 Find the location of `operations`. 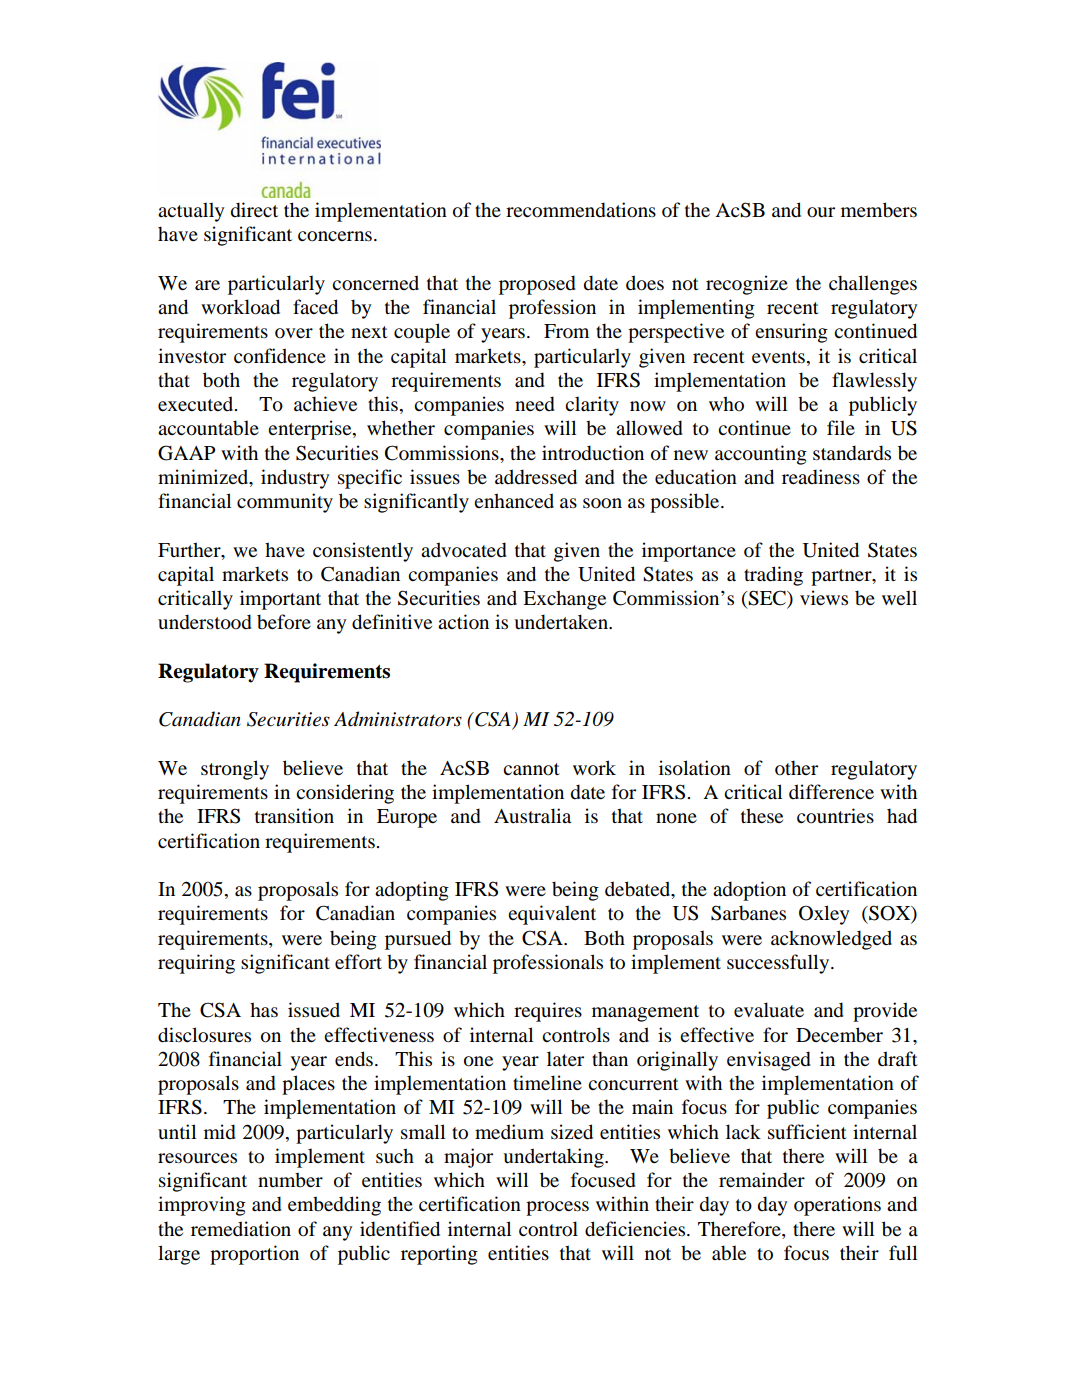

operations is located at coordinates (837, 1206).
